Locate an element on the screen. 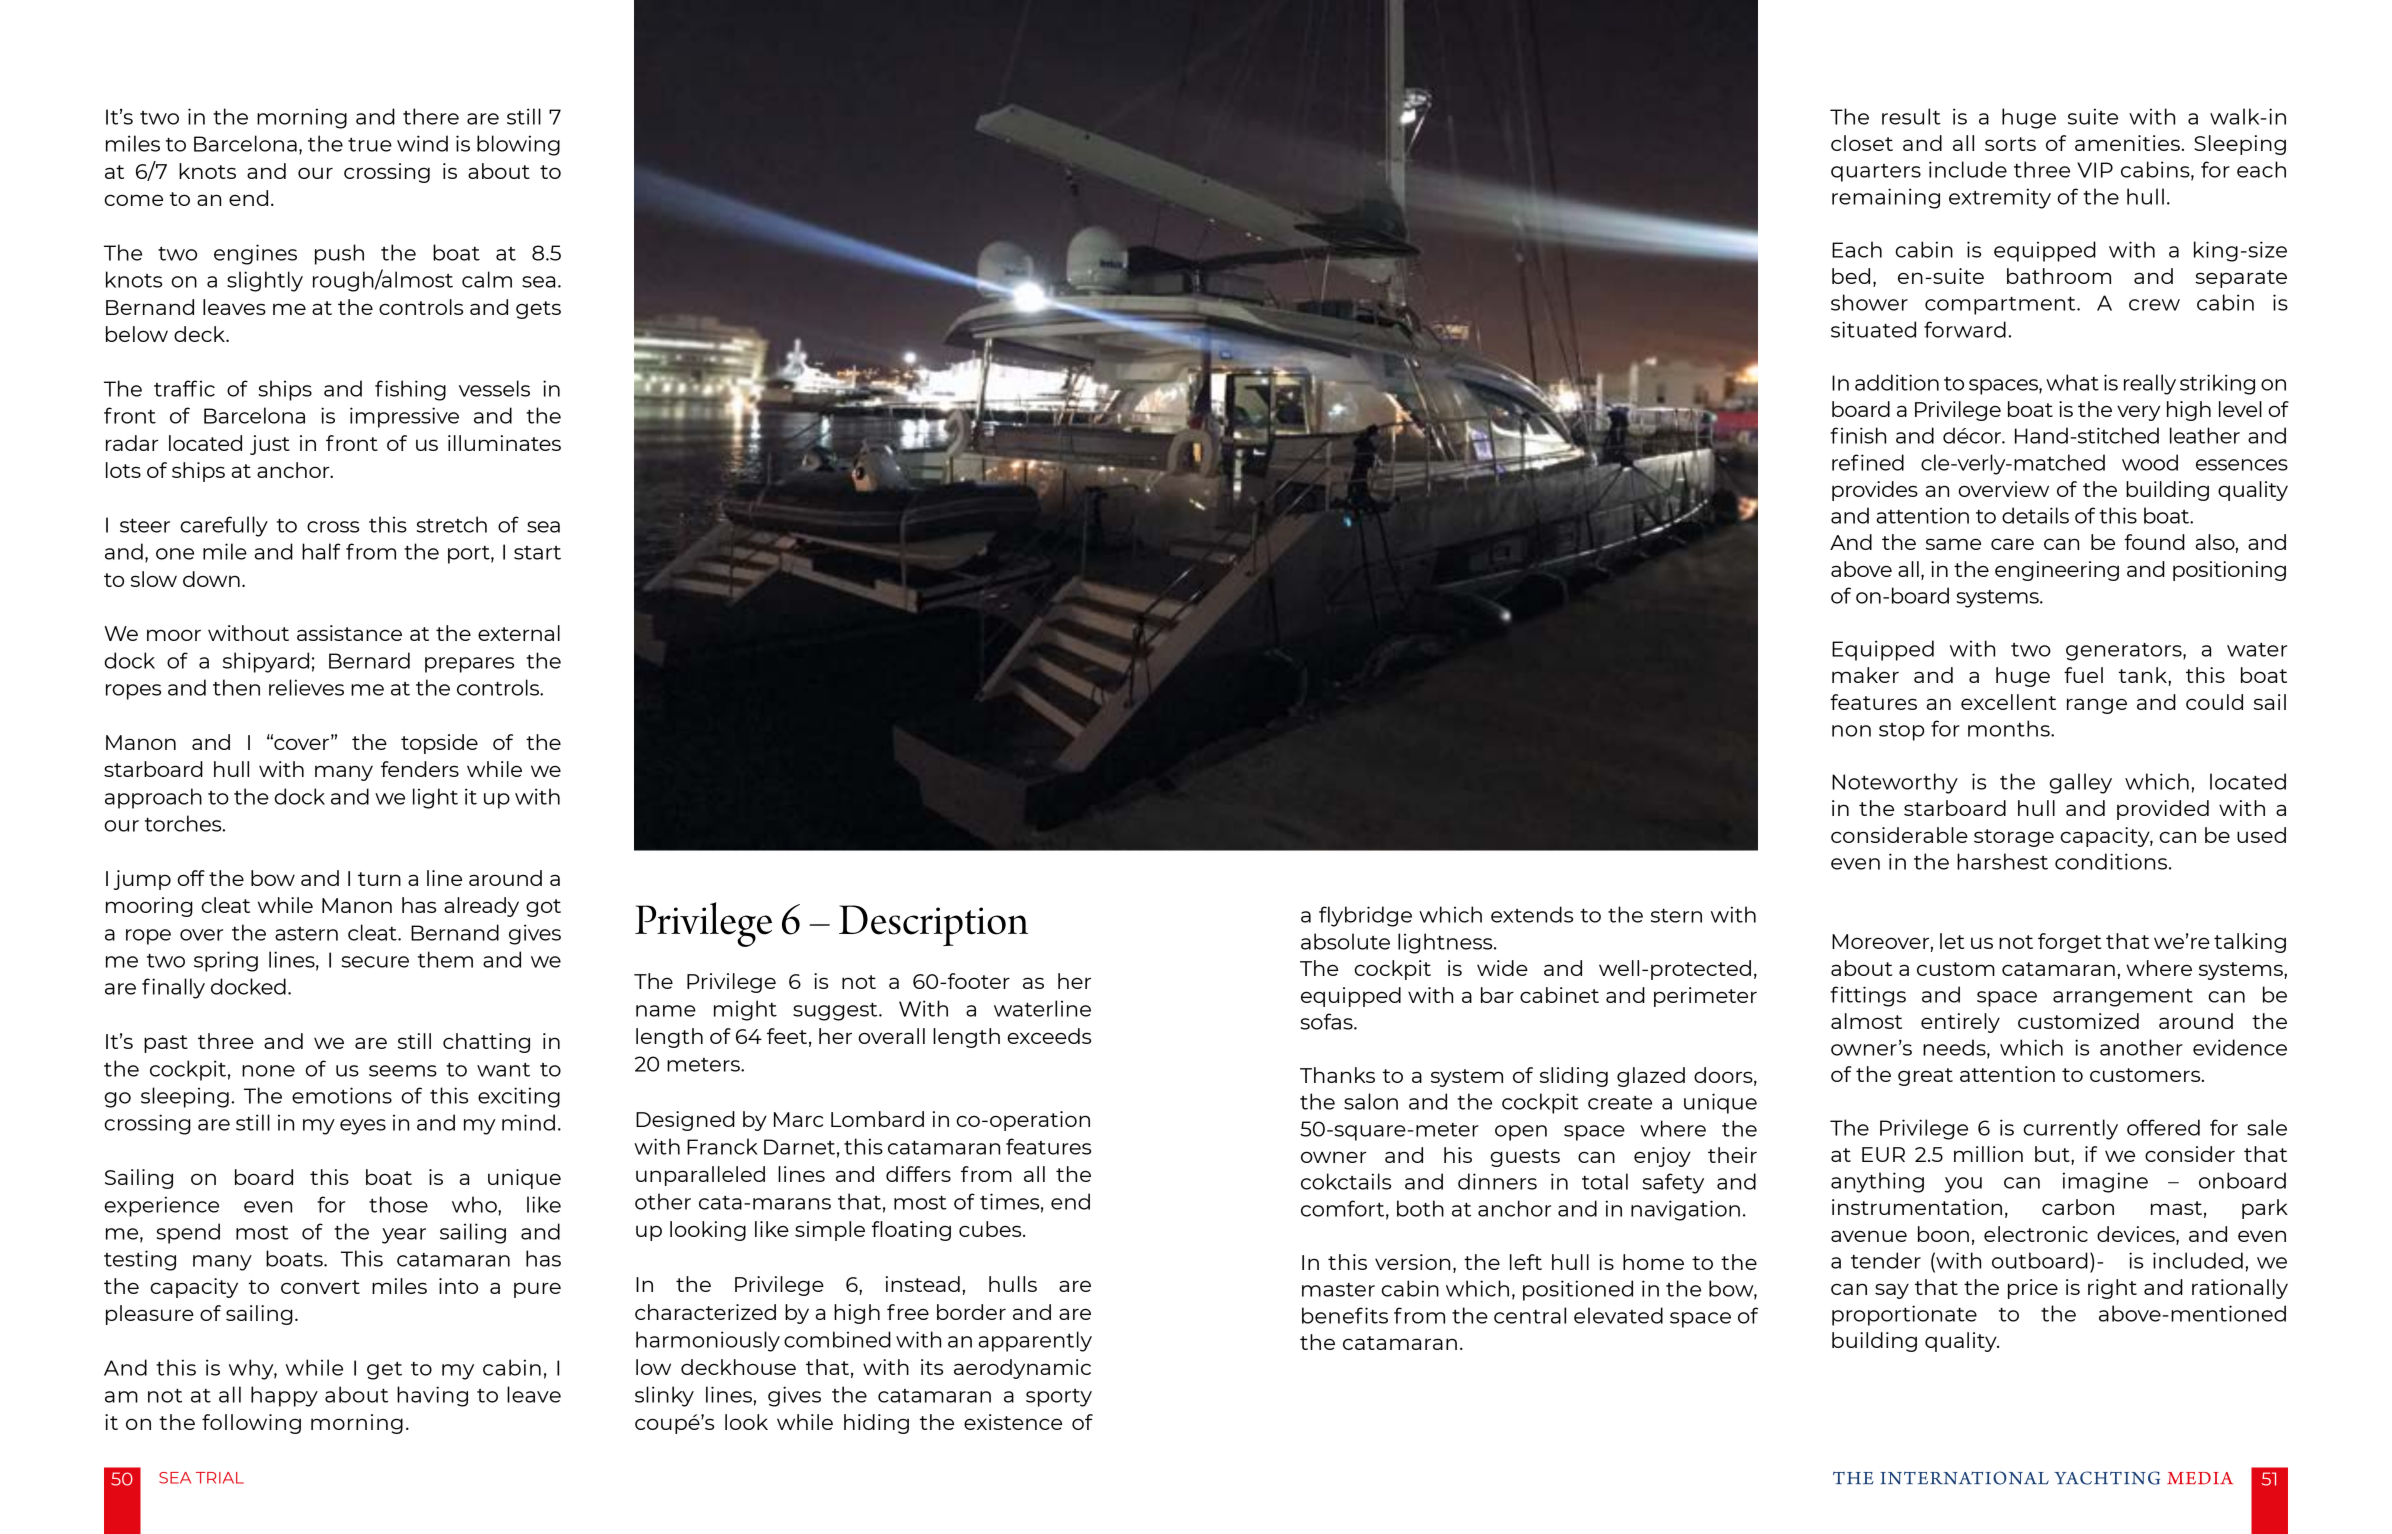 The width and height of the screenshot is (2392, 1534). true is located at coordinates (370, 145).
